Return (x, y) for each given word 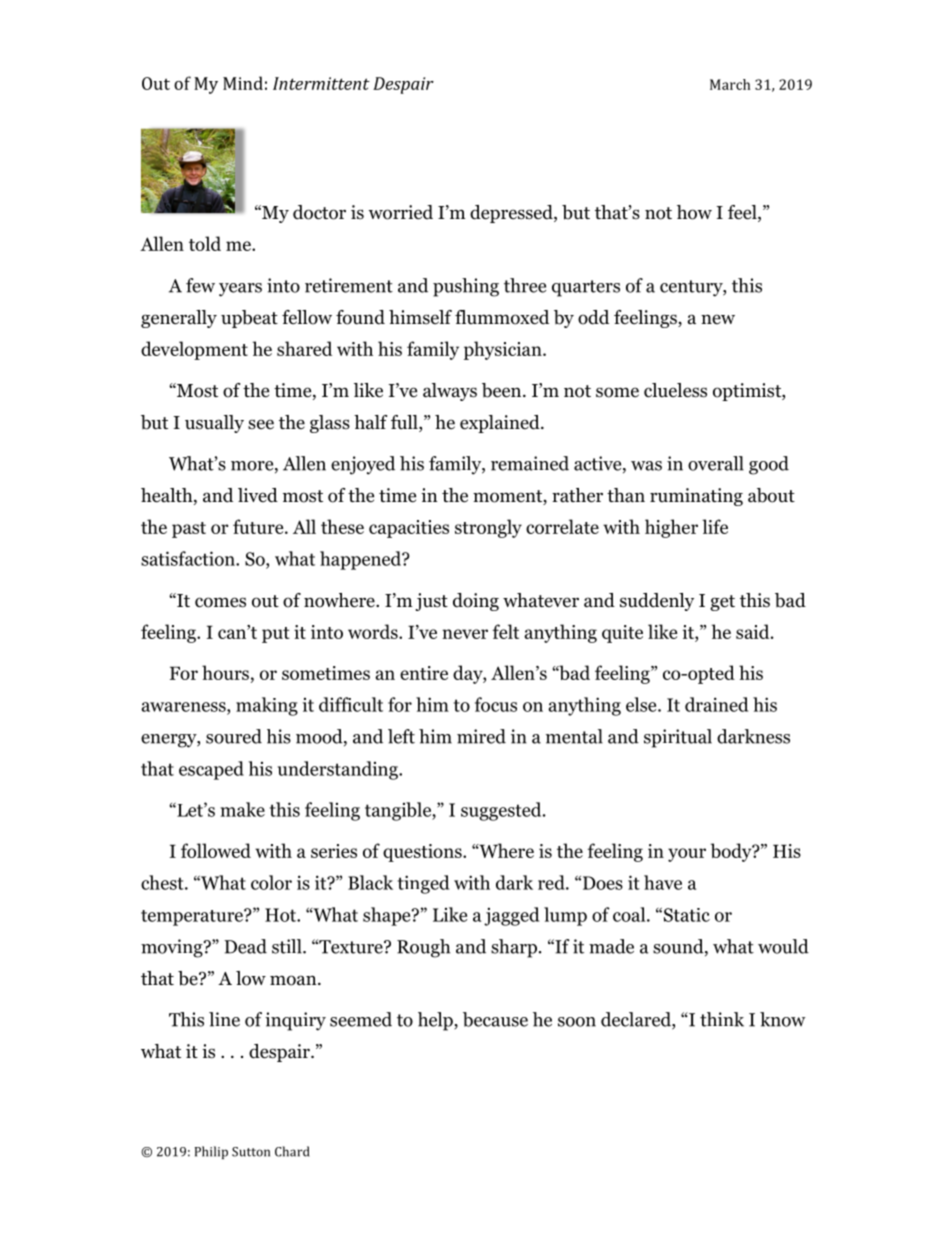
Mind (243, 83)
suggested (502, 811)
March (730, 84)
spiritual (678, 738)
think (722, 1019)
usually (214, 424)
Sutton (251, 1152)
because (495, 1019)
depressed (512, 214)
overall (716, 463)
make (242, 809)
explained (501, 424)
